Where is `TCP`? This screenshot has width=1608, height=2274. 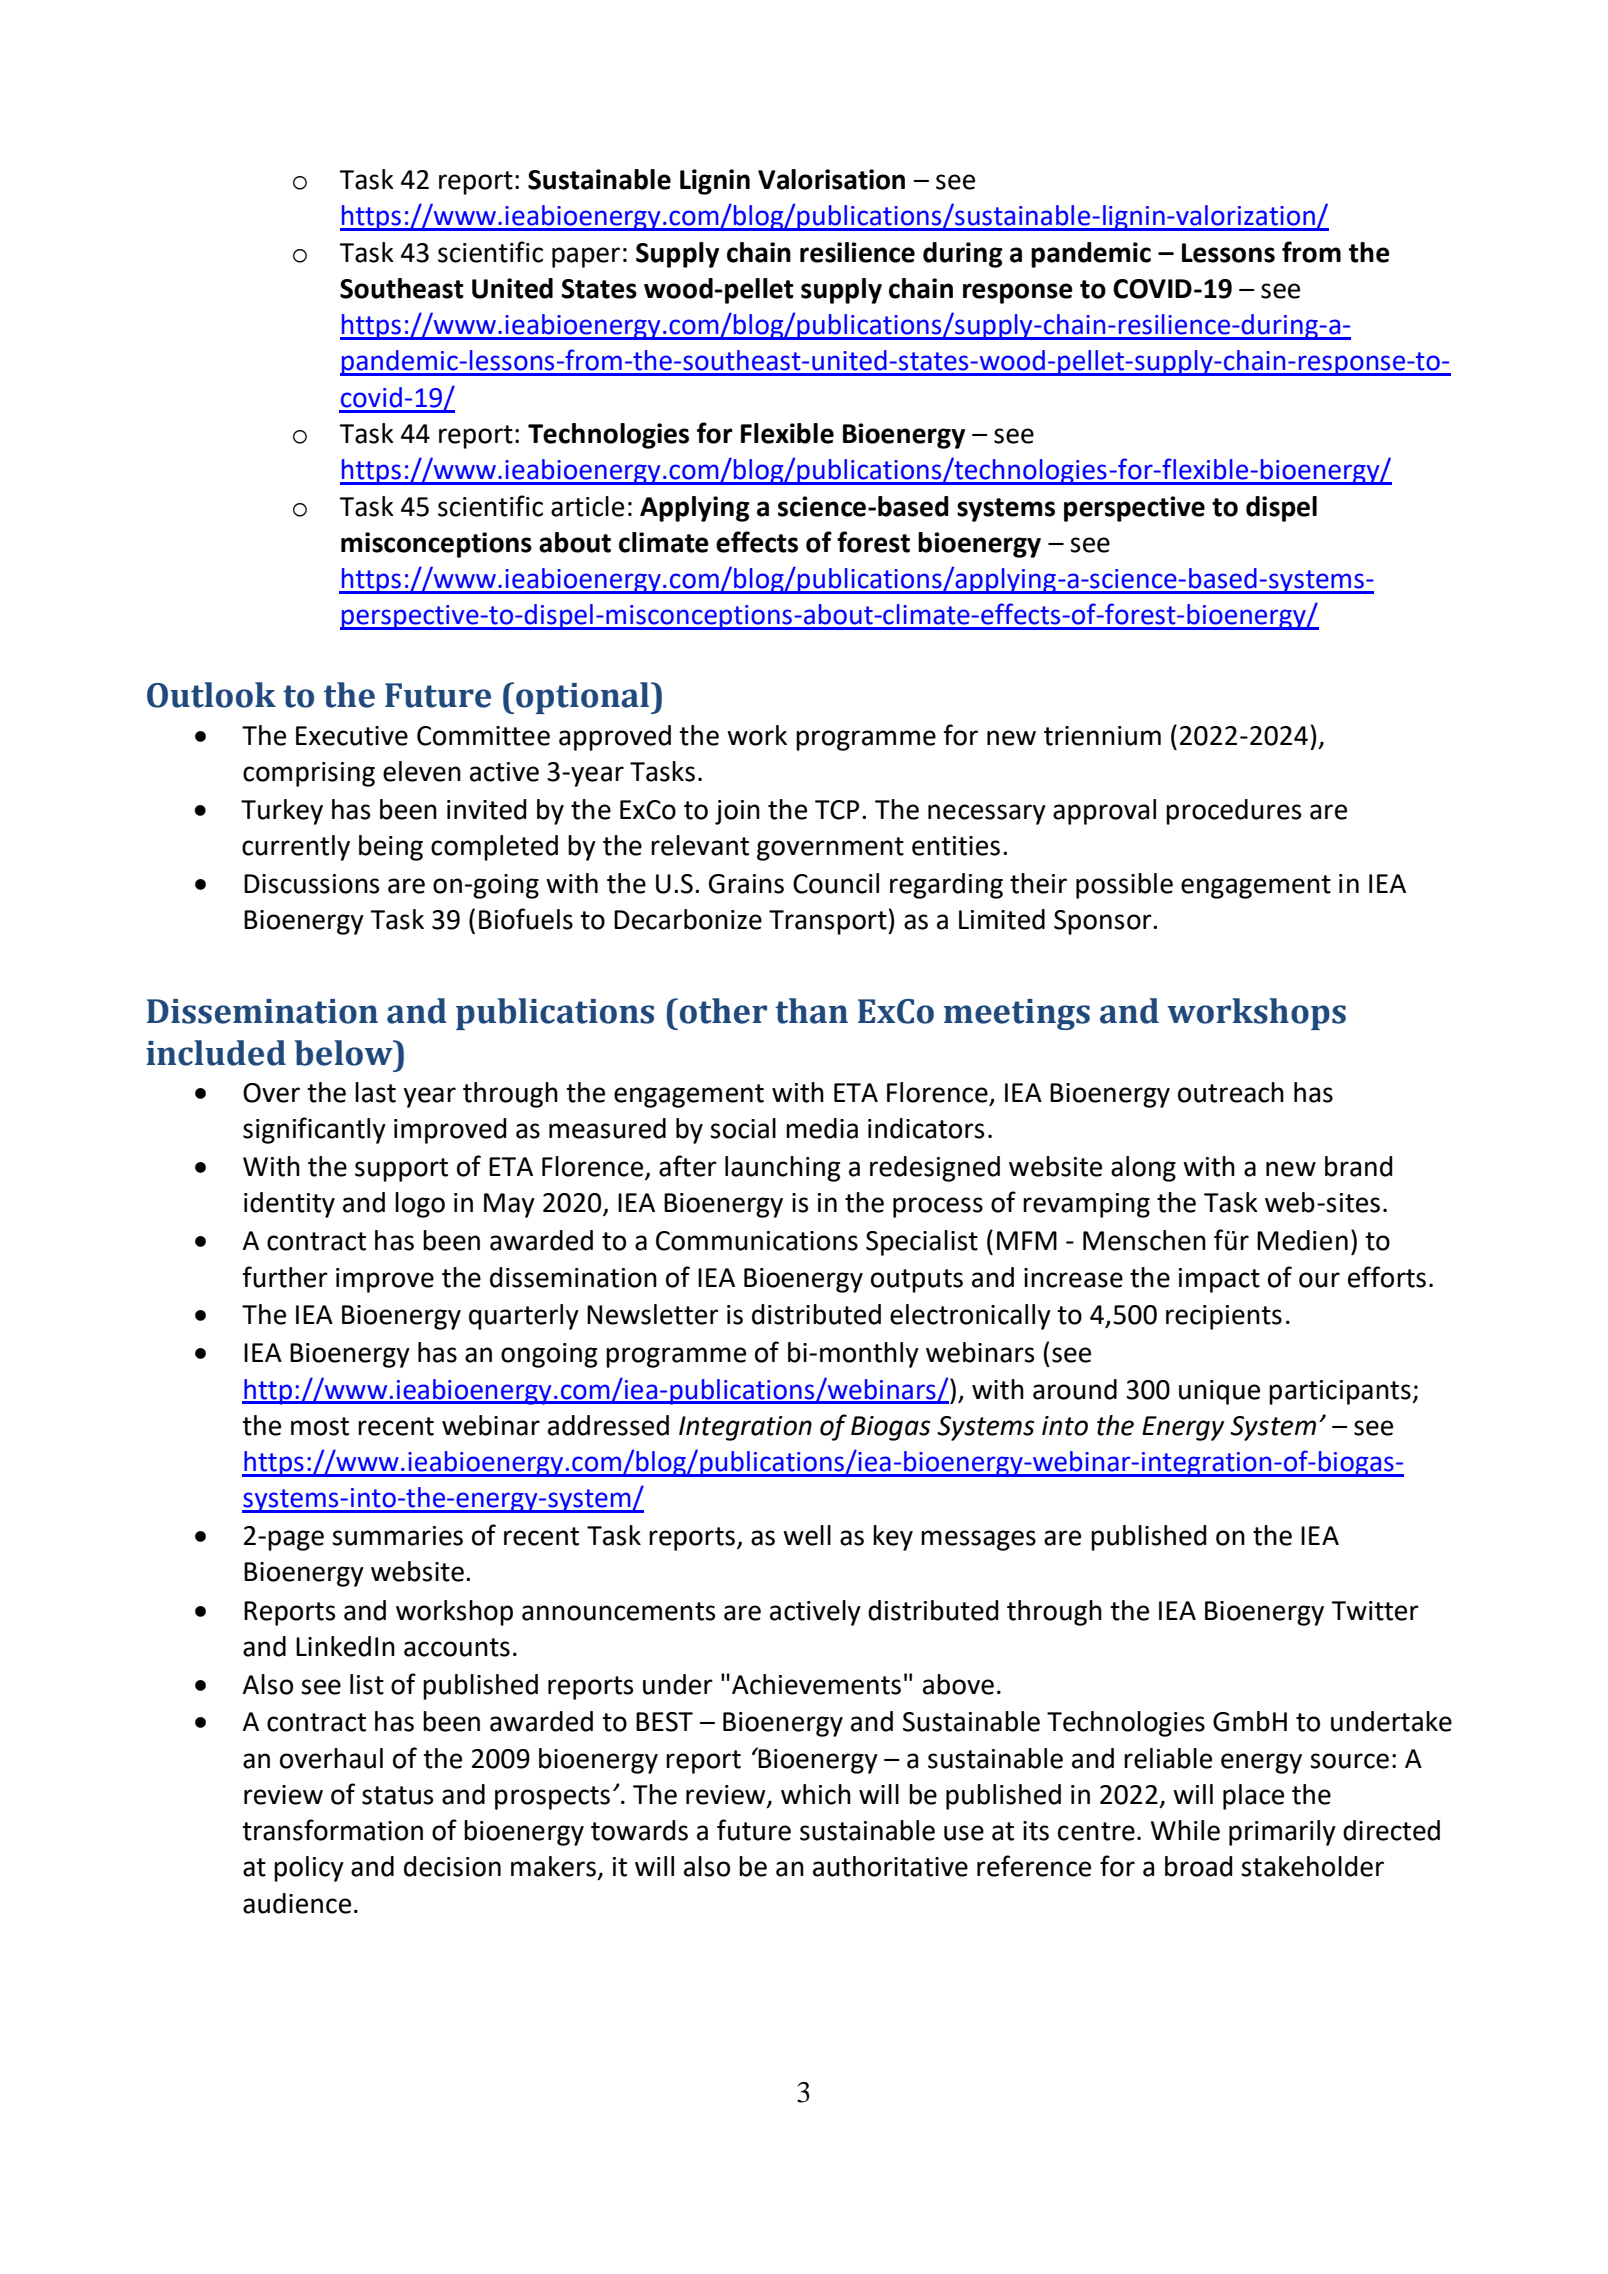
TCP is located at coordinates (837, 810).
